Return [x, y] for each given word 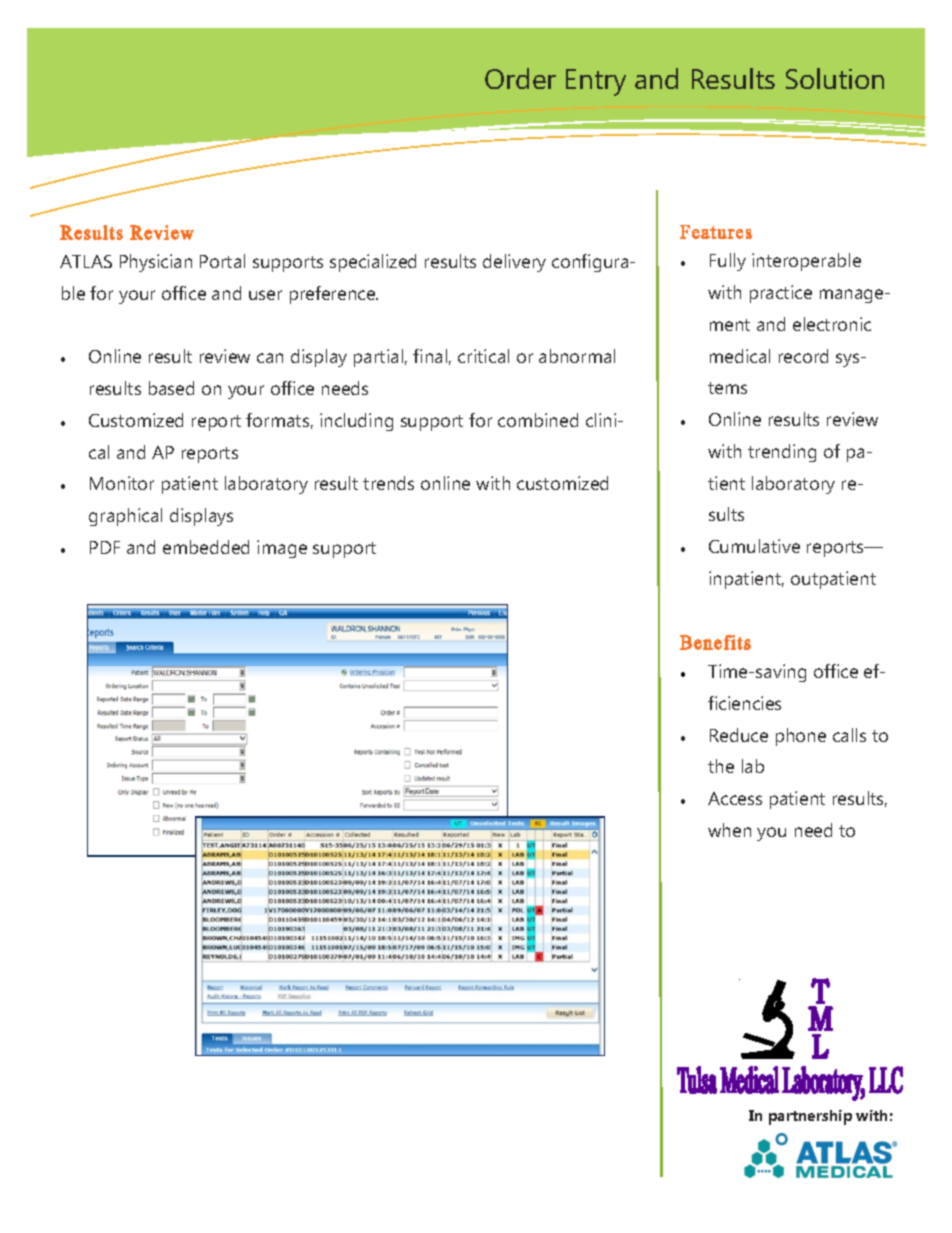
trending [782, 453]
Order [520, 78]
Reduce [739, 735]
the [721, 766]
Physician [156, 263]
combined [538, 420]
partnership [810, 1117]
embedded [206, 547]
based [171, 388]
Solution [835, 78]
